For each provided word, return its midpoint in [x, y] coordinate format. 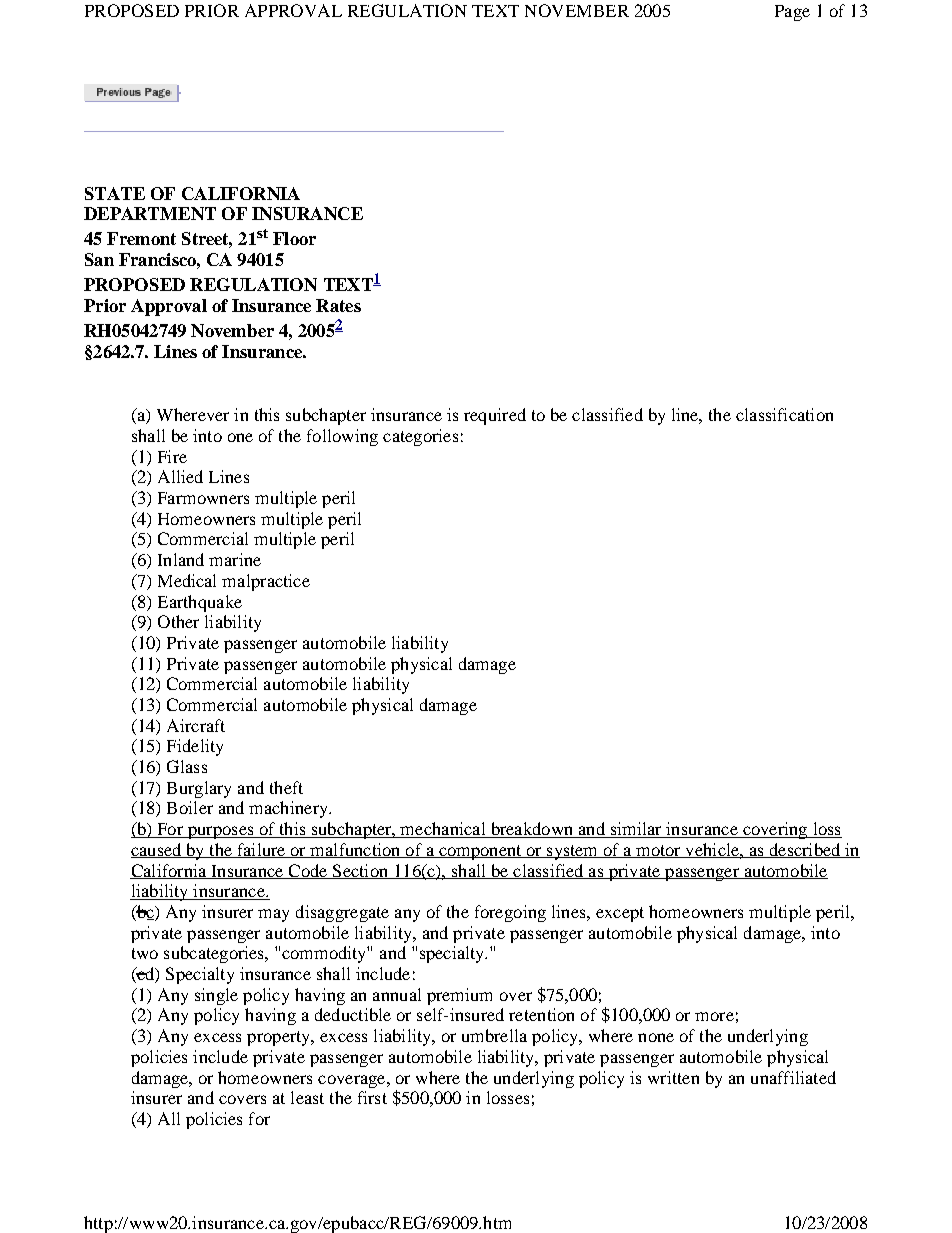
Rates [338, 305]
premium [459, 996]
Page [792, 13]
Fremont [141, 238]
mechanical [443, 830]
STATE [115, 193]
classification [784, 414]
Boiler [190, 807]
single [216, 996]
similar [636, 830]
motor [658, 851]
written [673, 1077]
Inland [181, 559]
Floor [294, 238]
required [495, 416]
